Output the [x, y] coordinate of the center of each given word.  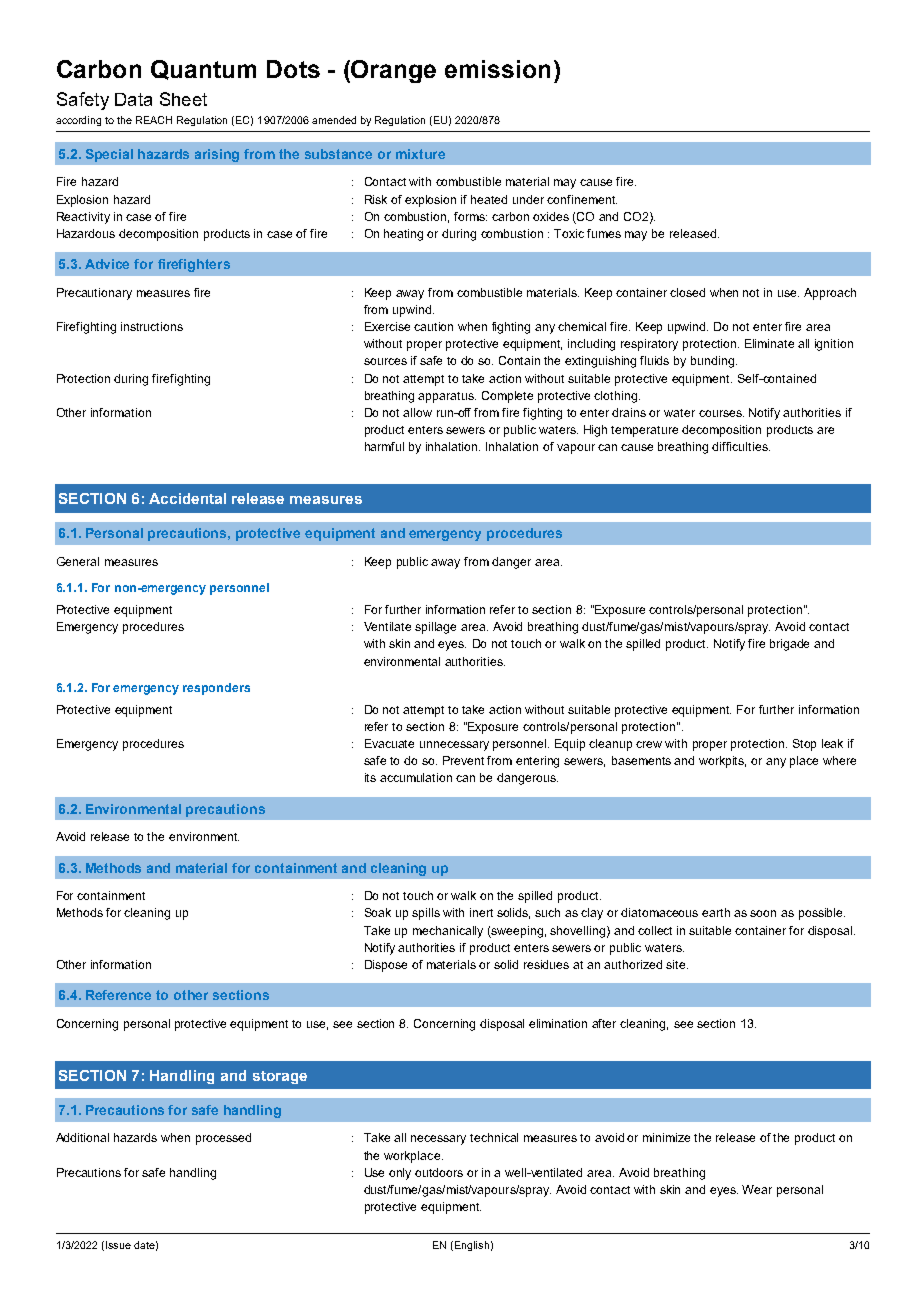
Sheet [183, 99]
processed [223, 1139]
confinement [582, 199]
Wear [757, 1189]
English [470, 1246]
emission [497, 69]
